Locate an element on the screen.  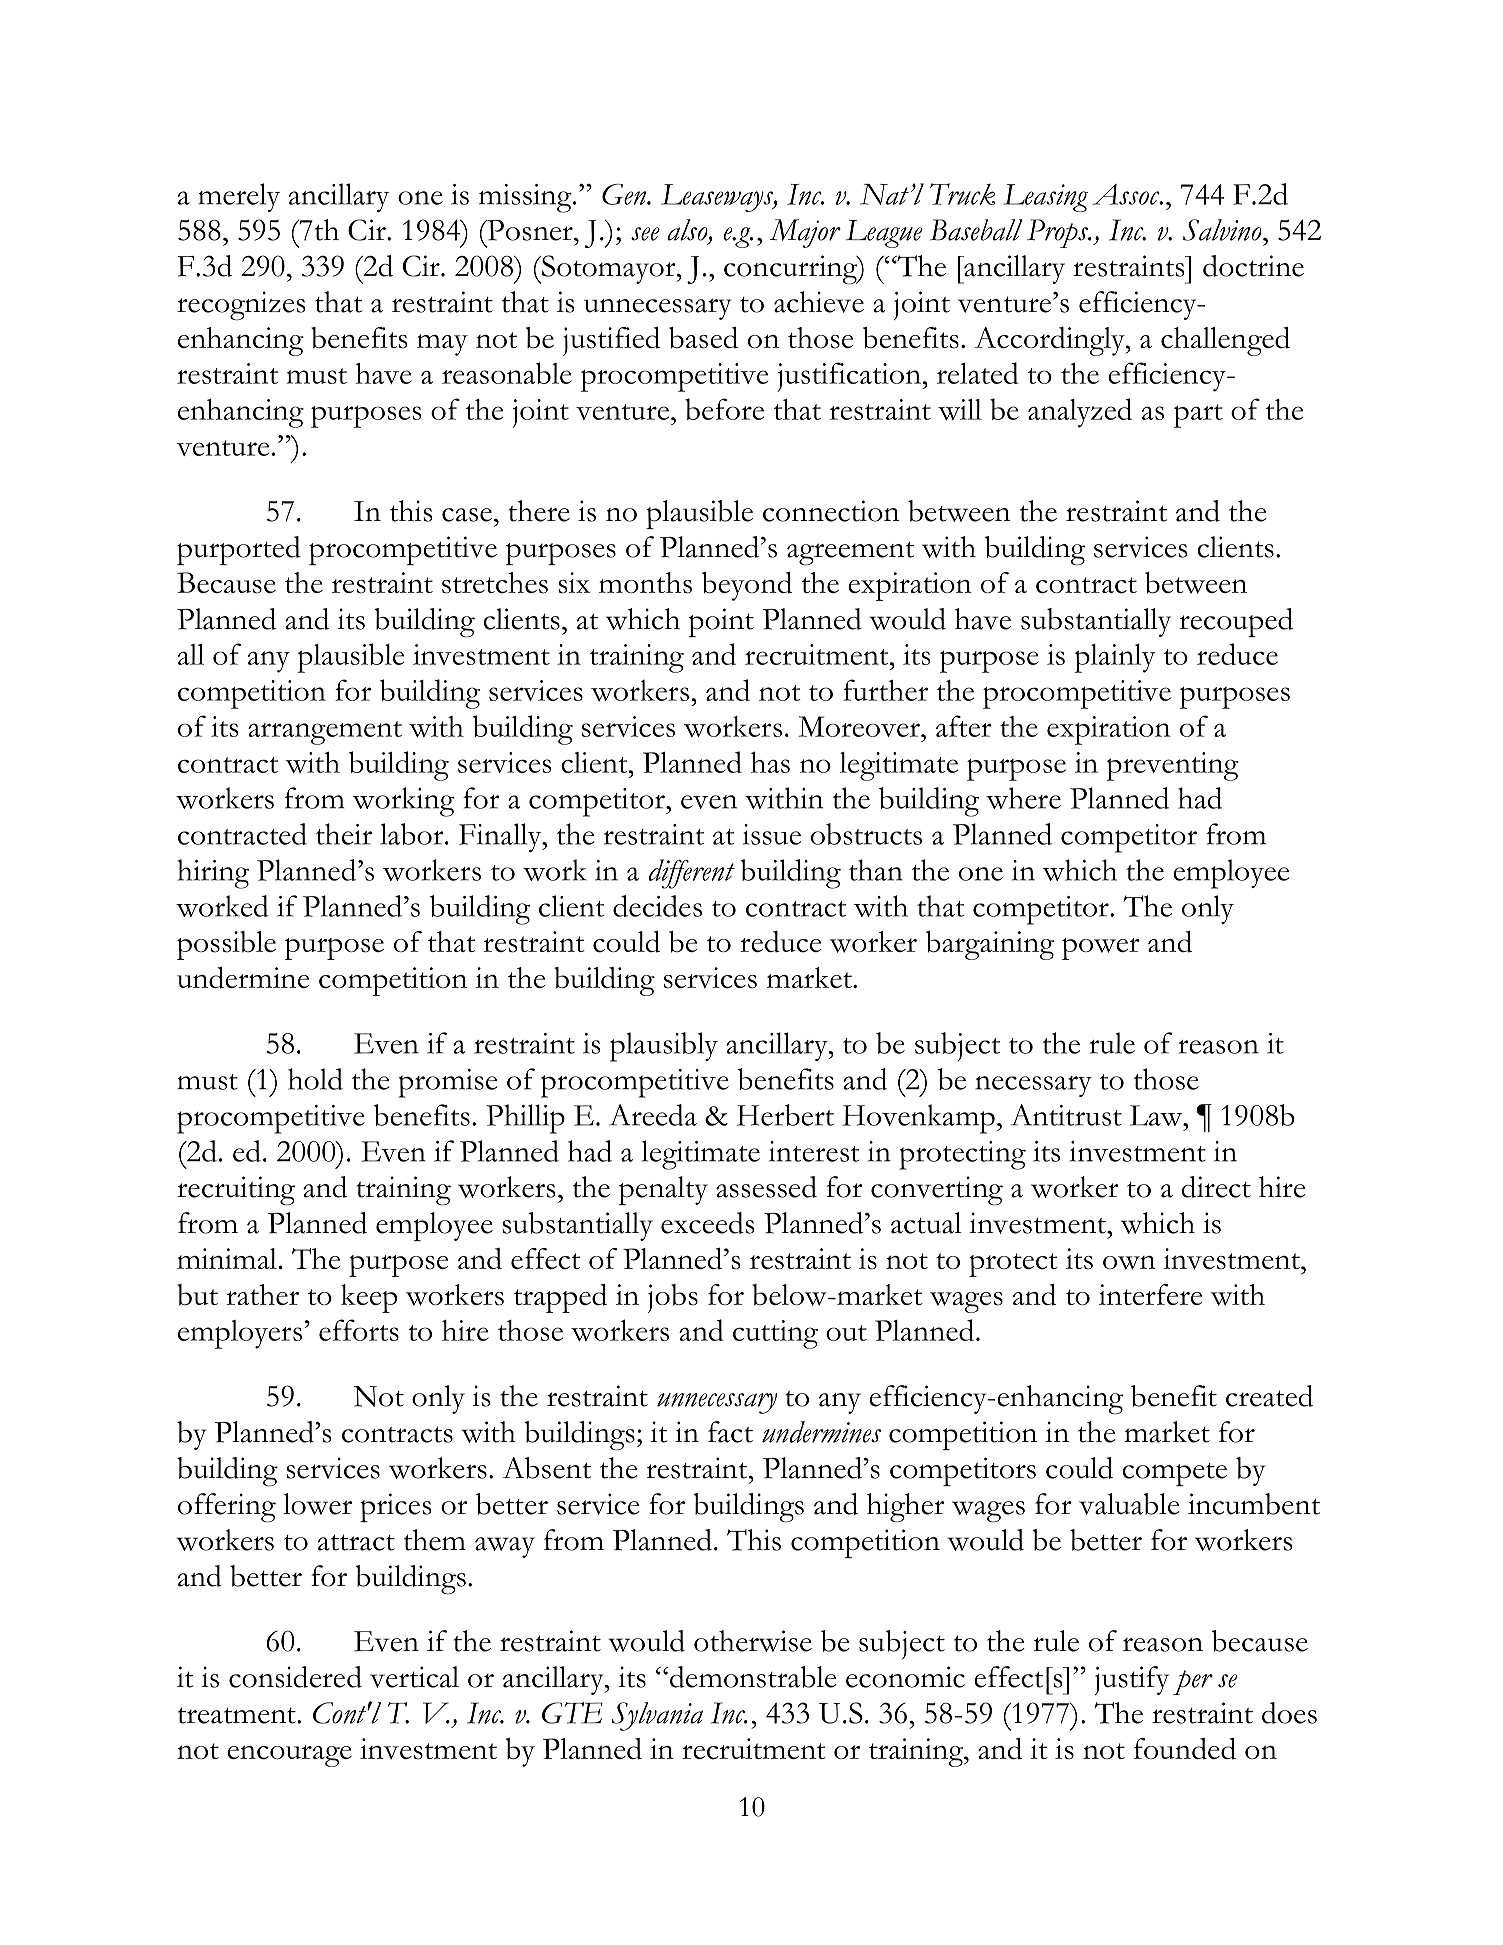
considered is located at coordinates (295, 1677).
